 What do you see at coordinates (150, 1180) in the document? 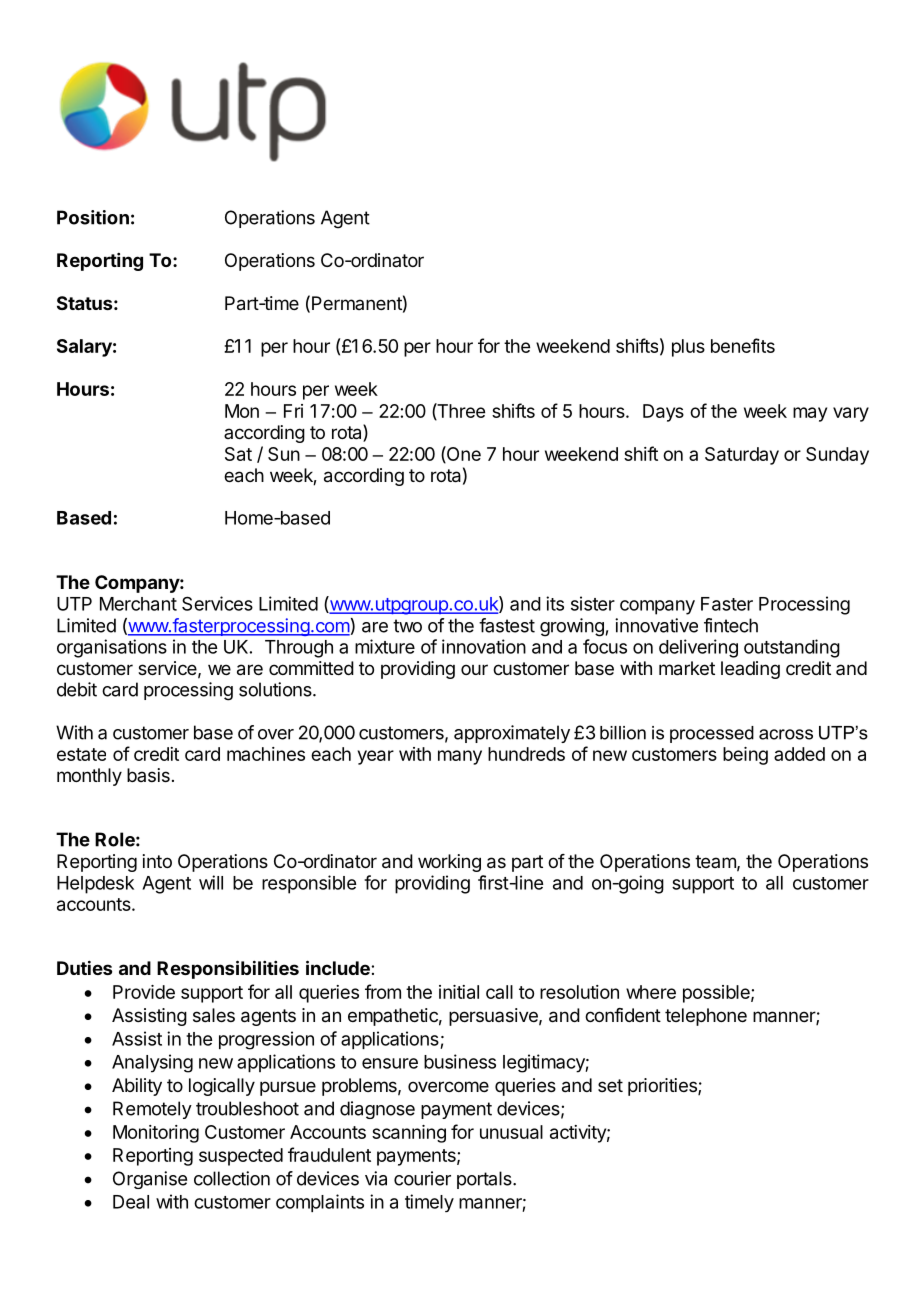
I see `Organise` at bounding box center [150, 1180].
